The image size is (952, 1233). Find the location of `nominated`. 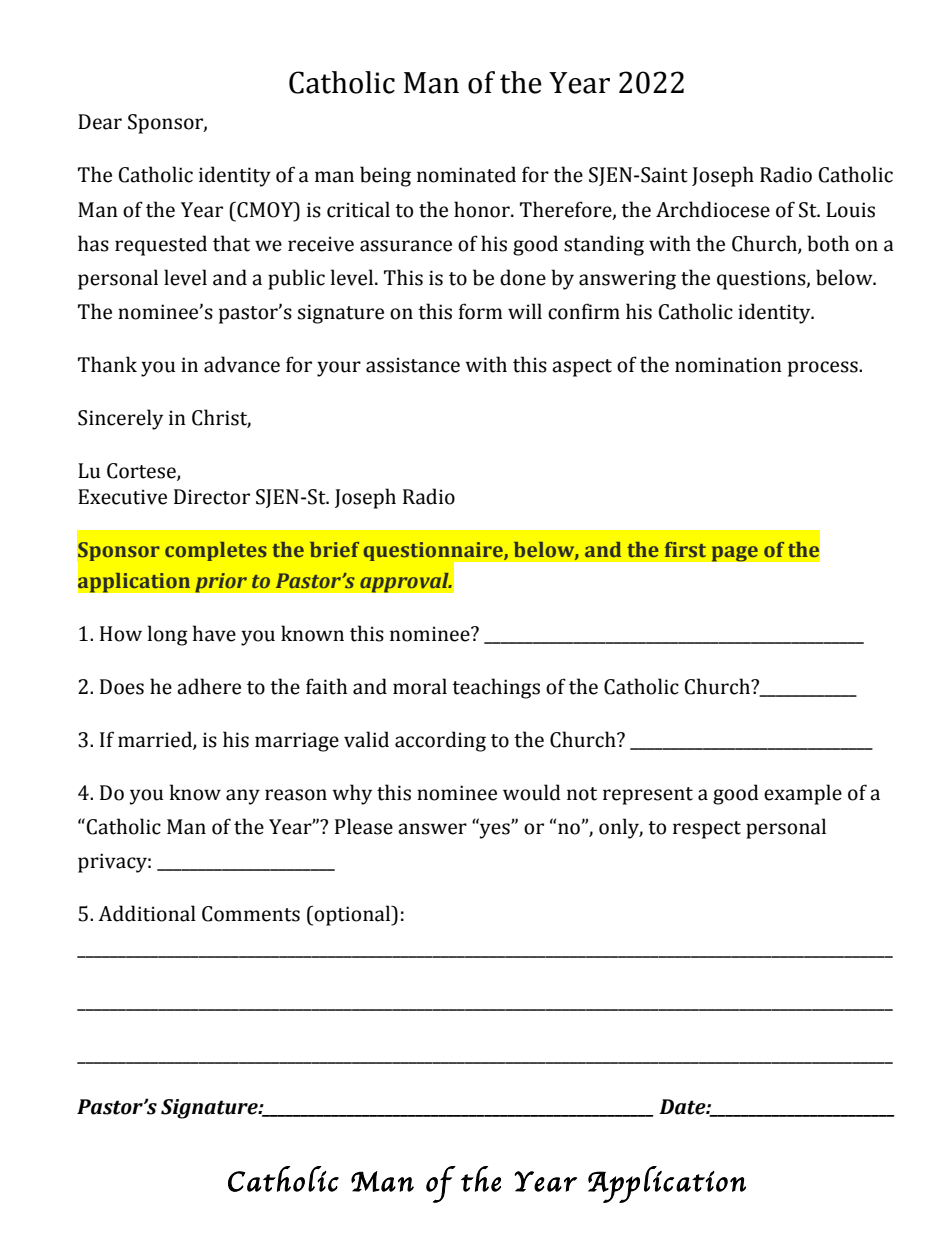

nominated is located at coordinates (466, 174).
